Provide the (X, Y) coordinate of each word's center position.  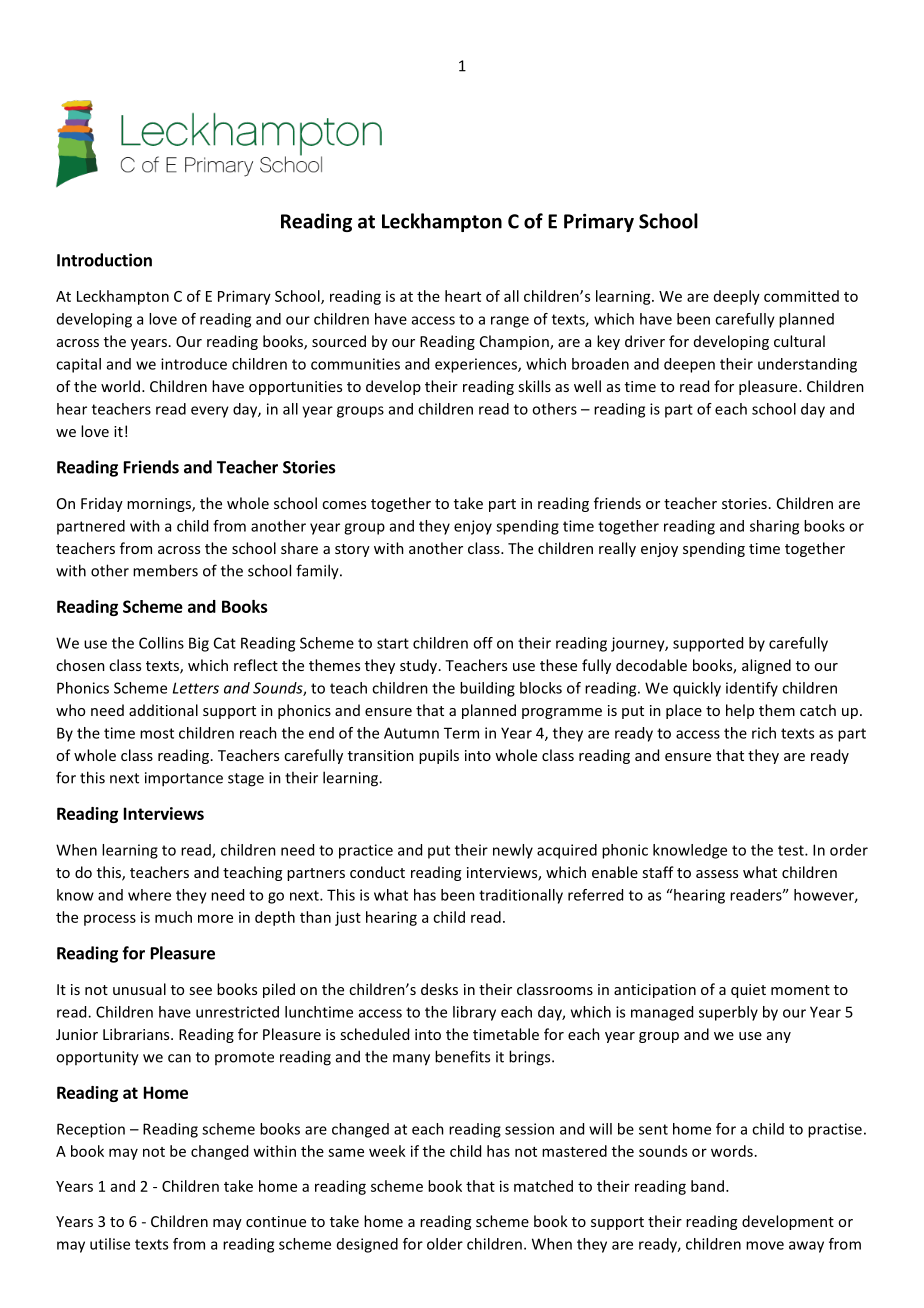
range (510, 322)
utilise (110, 1244)
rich (764, 733)
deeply (737, 297)
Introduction (104, 260)
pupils (439, 756)
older (445, 1244)
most (157, 733)
